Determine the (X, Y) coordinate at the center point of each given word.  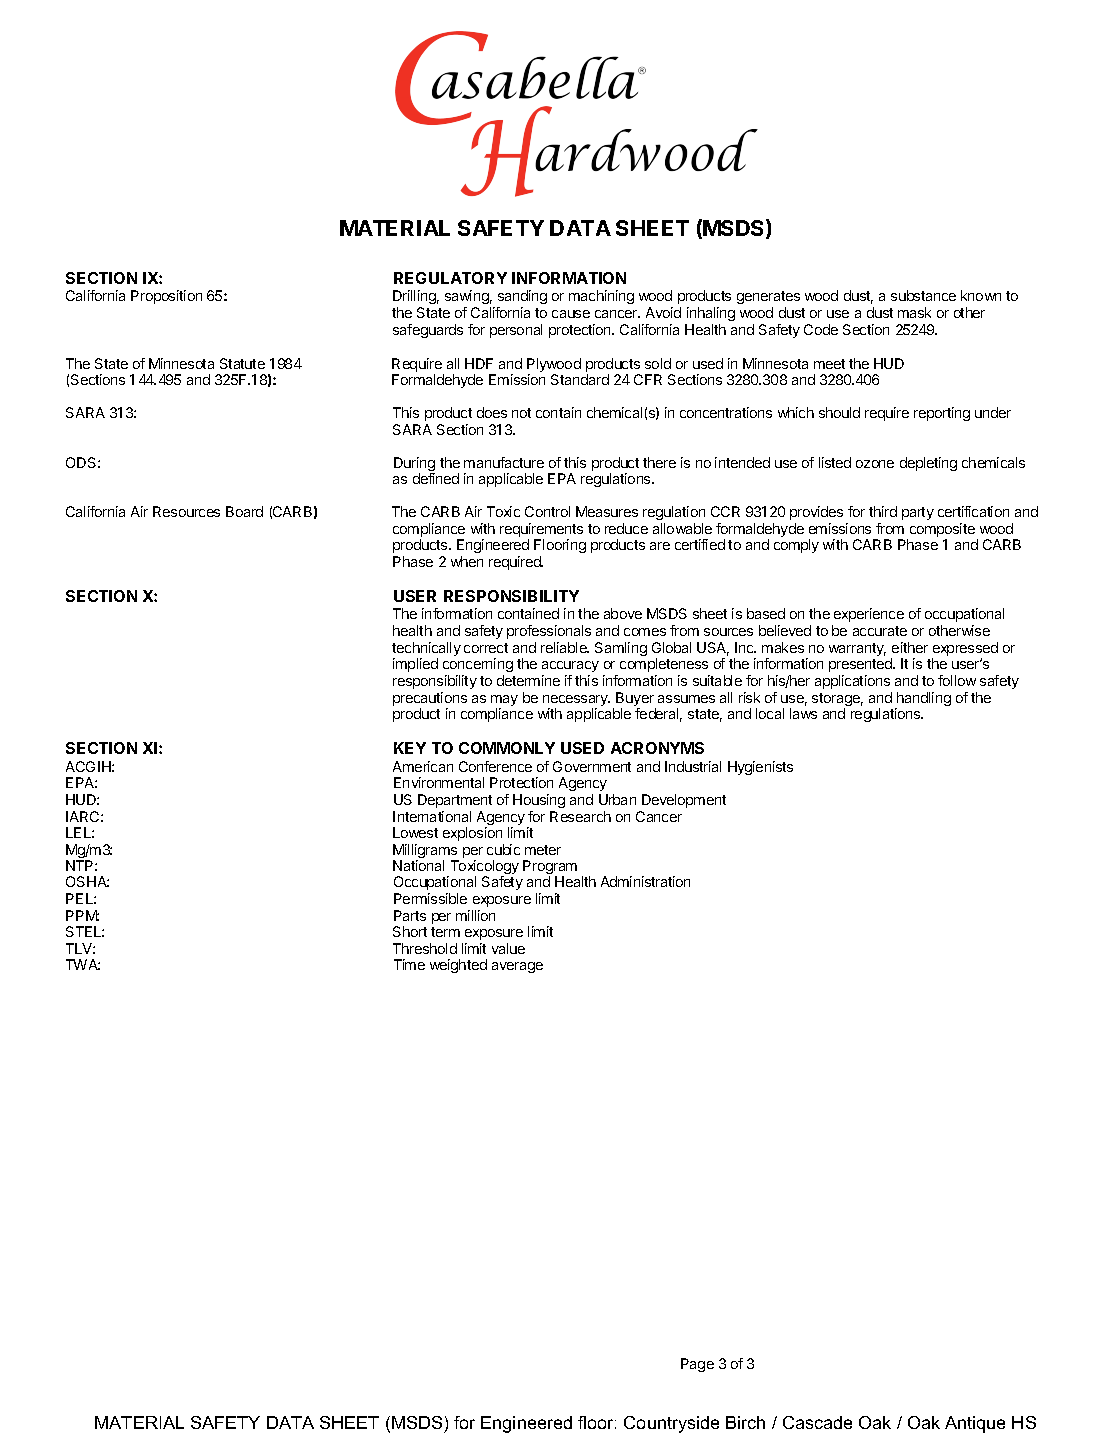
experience (869, 615)
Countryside (671, 1424)
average (517, 967)
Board (244, 511)
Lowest (415, 832)
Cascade (817, 1422)
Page (697, 1365)
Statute (242, 363)
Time (409, 964)
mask (914, 312)
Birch (745, 1422)
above (623, 613)
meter (543, 850)
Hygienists (760, 768)
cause (571, 314)
